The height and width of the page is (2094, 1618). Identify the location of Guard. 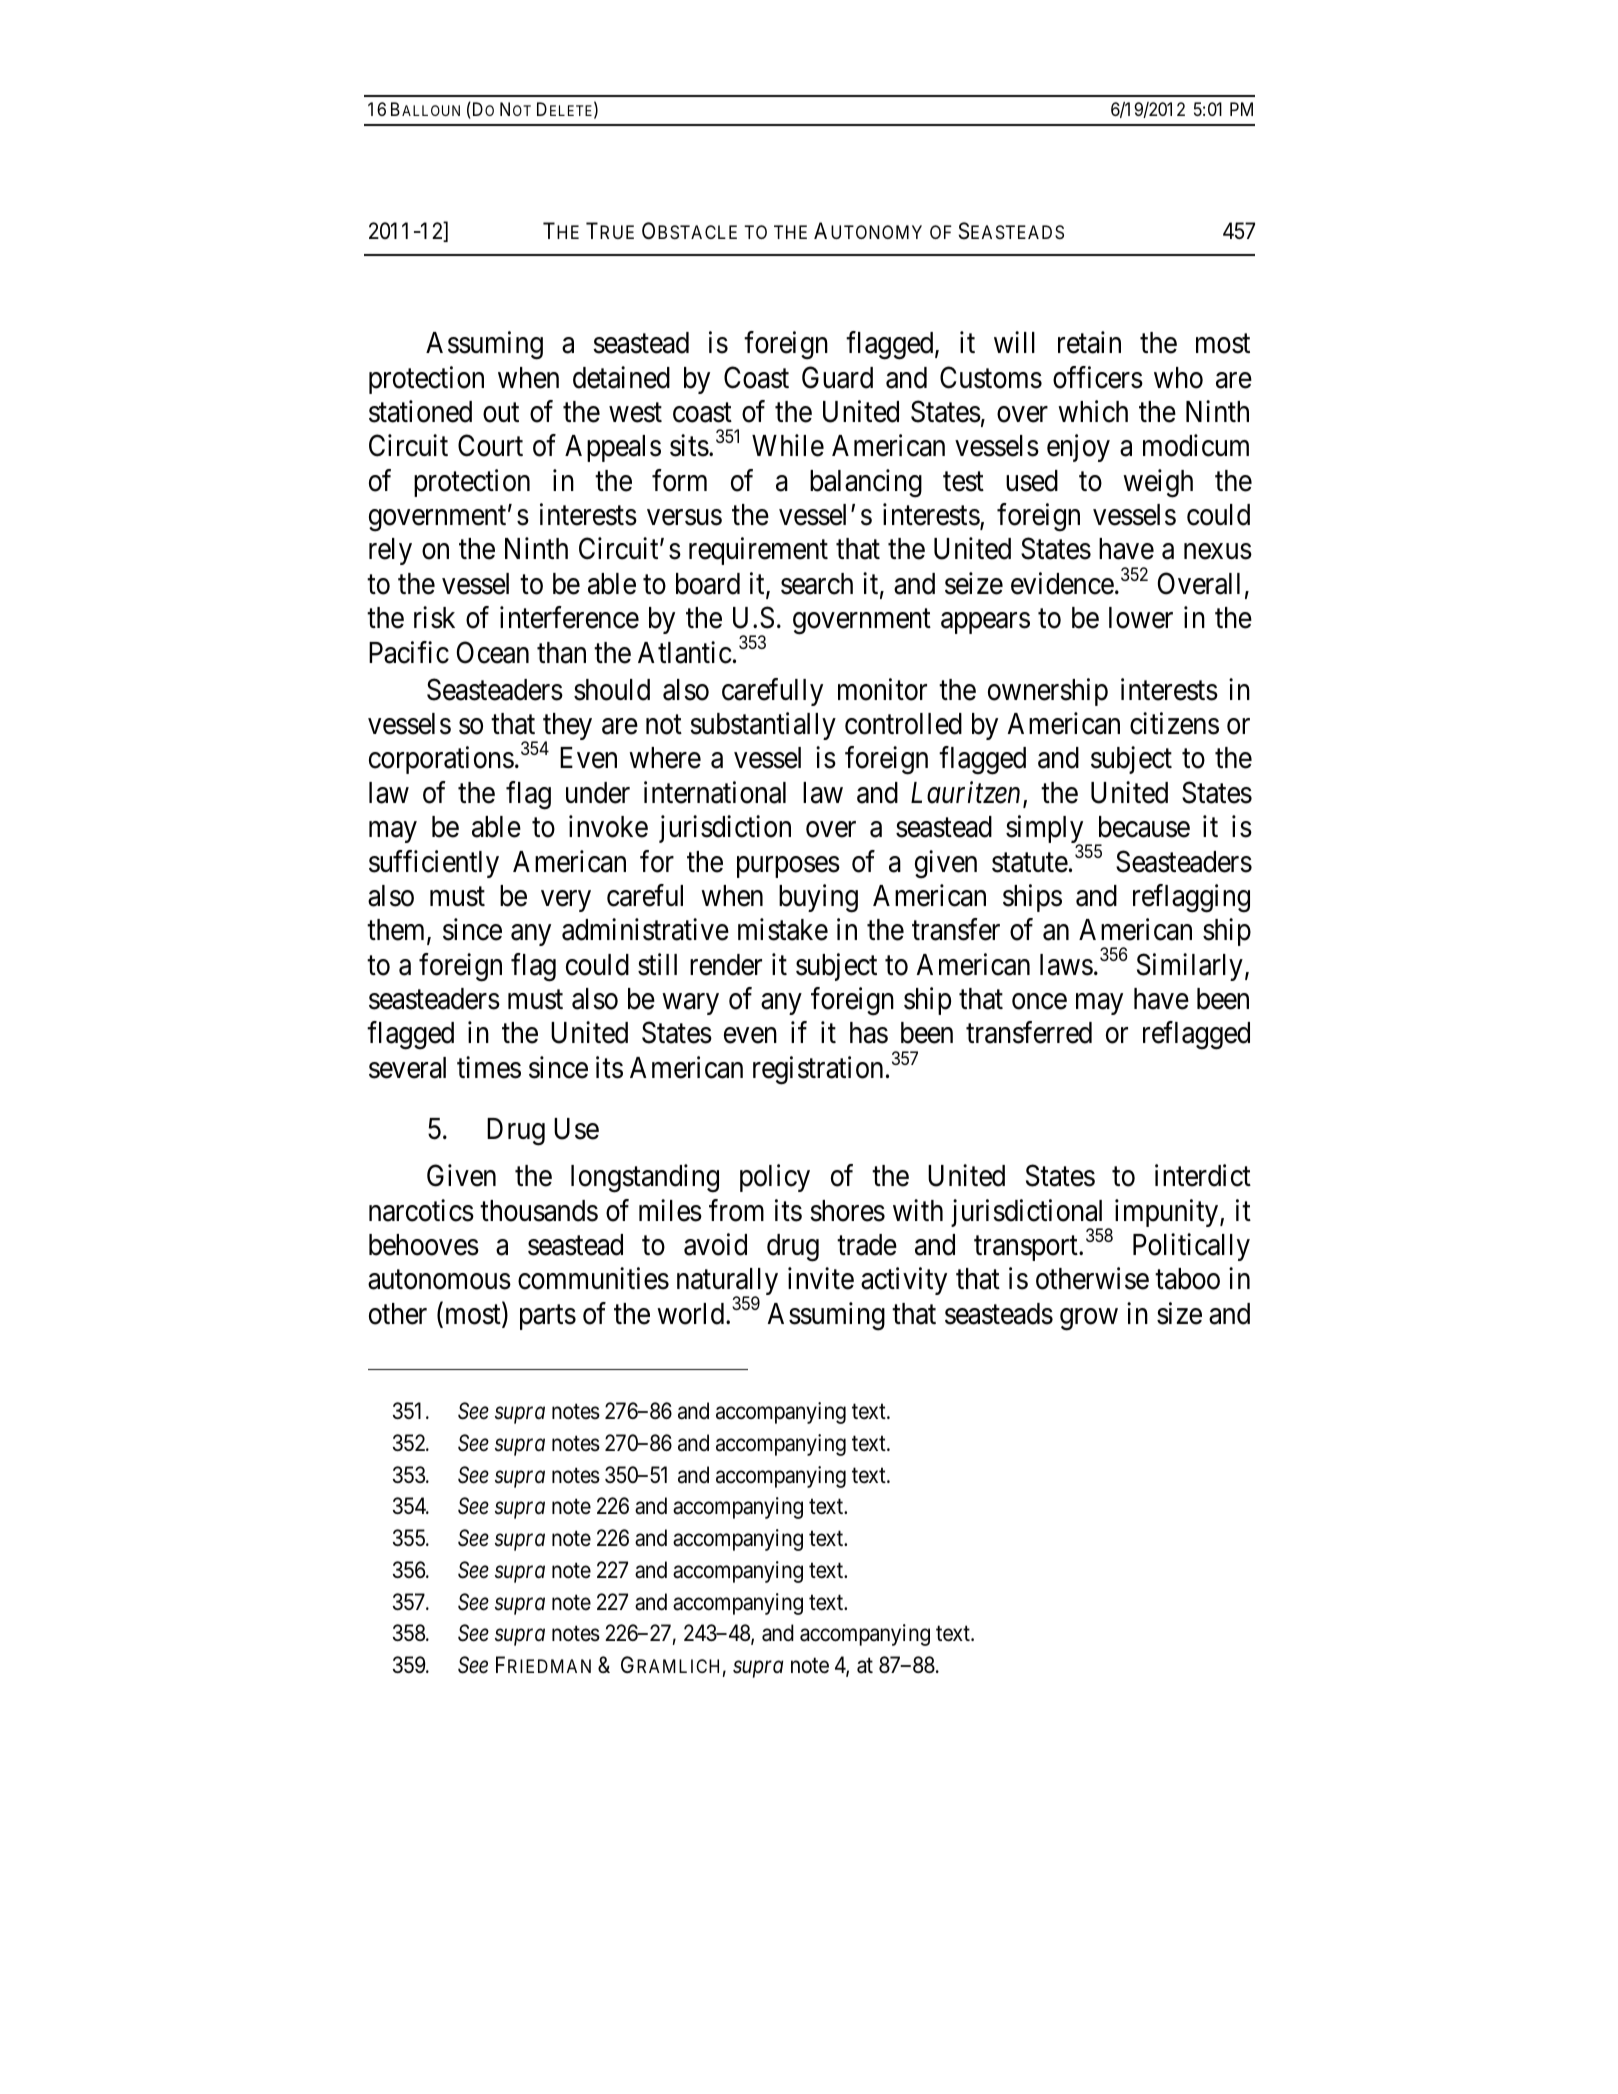
(837, 377).
